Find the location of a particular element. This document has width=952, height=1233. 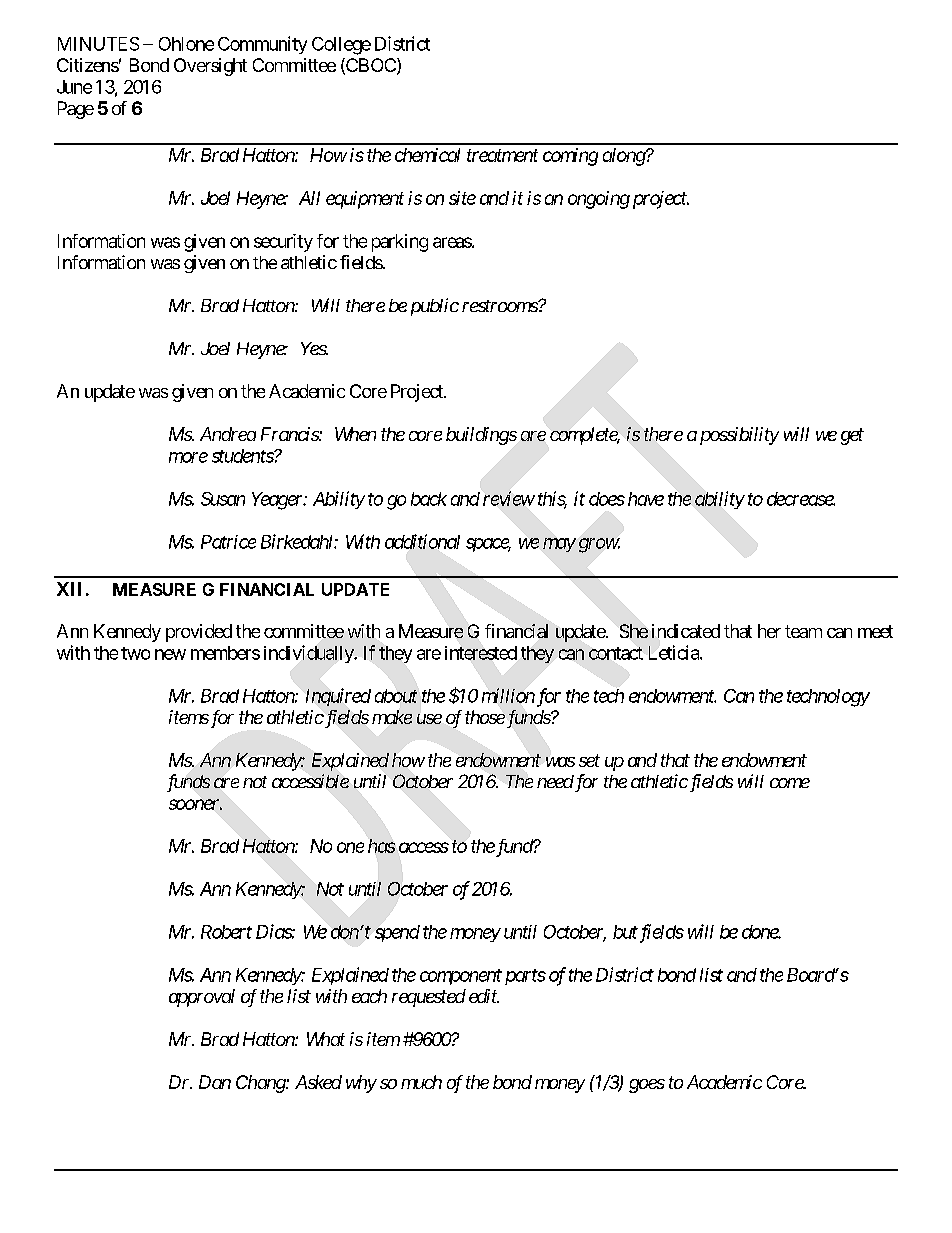

treatment is located at coordinates (502, 155).
